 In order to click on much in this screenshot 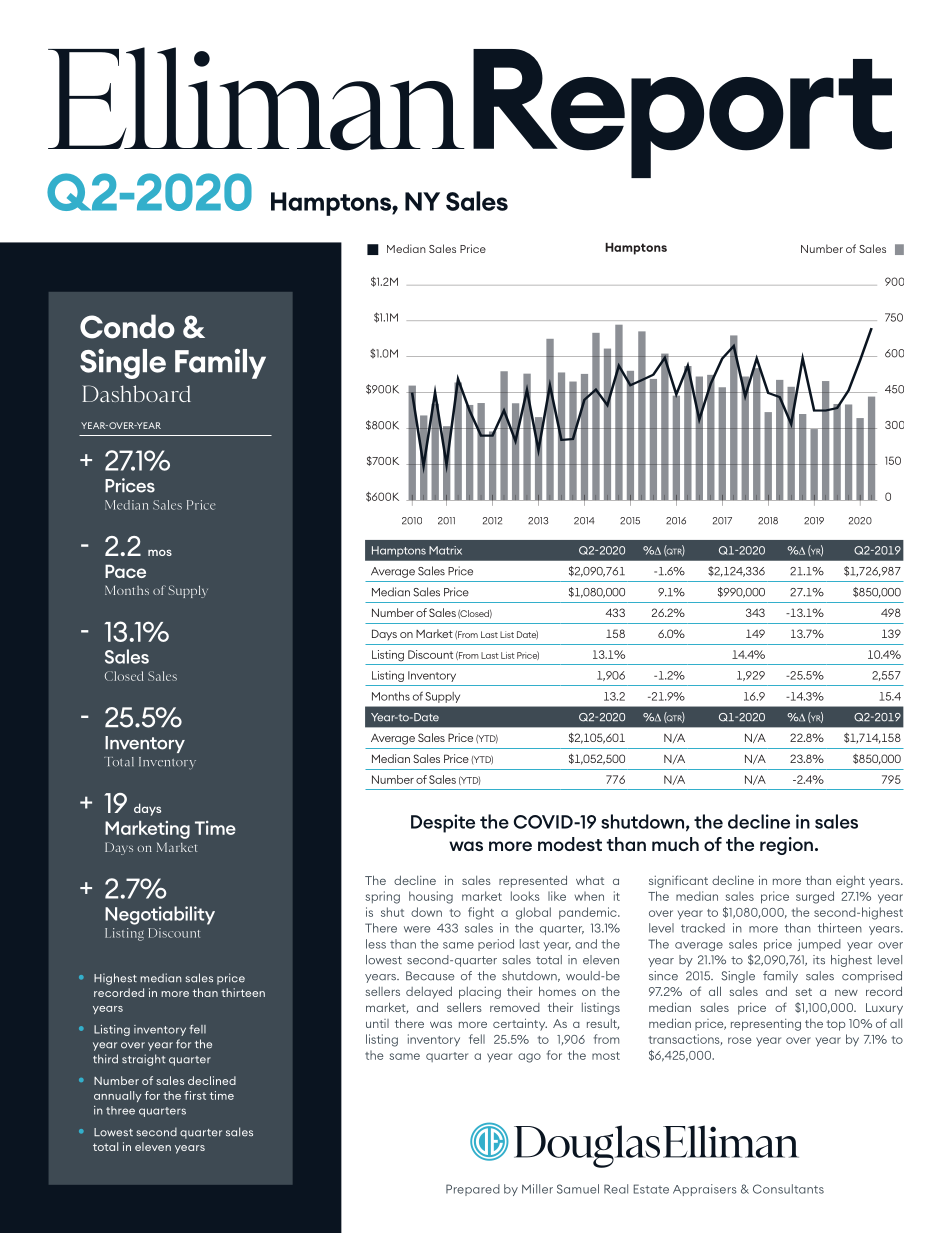, I will do `click(675, 844)`.
